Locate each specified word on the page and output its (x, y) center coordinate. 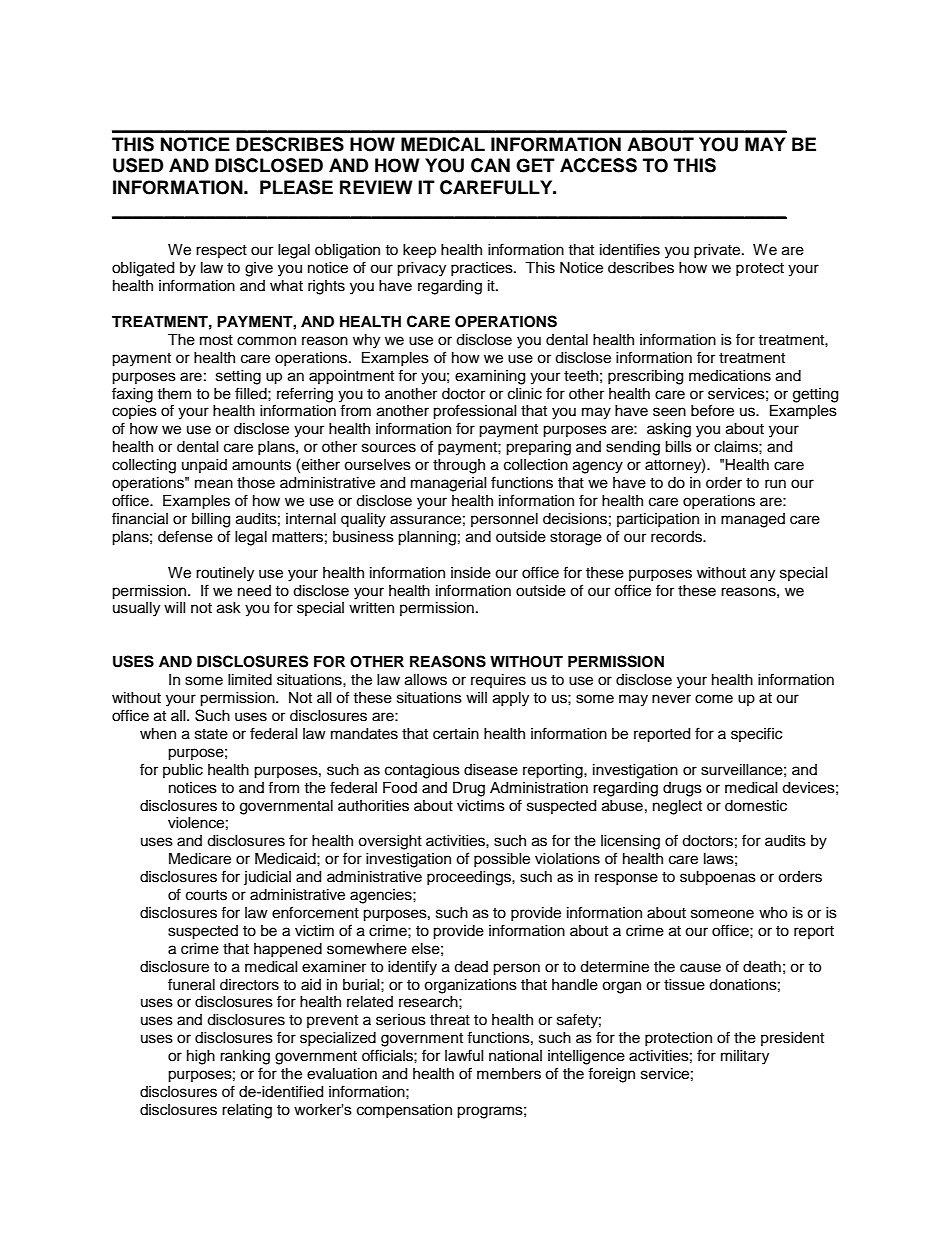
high (201, 1057)
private (718, 251)
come (714, 699)
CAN (490, 165)
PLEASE (296, 187)
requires (498, 681)
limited (250, 680)
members (509, 1074)
